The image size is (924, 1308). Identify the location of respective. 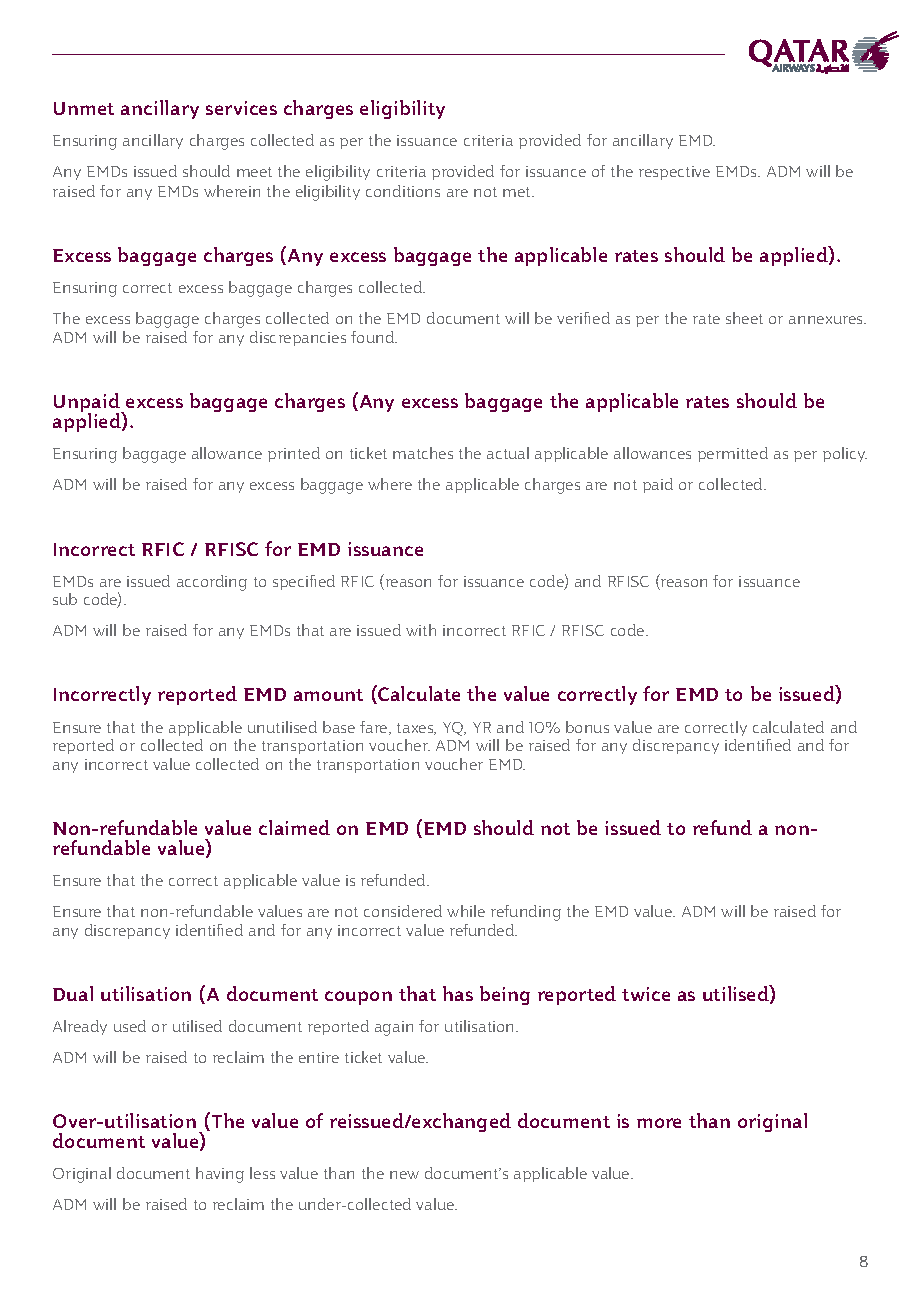
(674, 173).
